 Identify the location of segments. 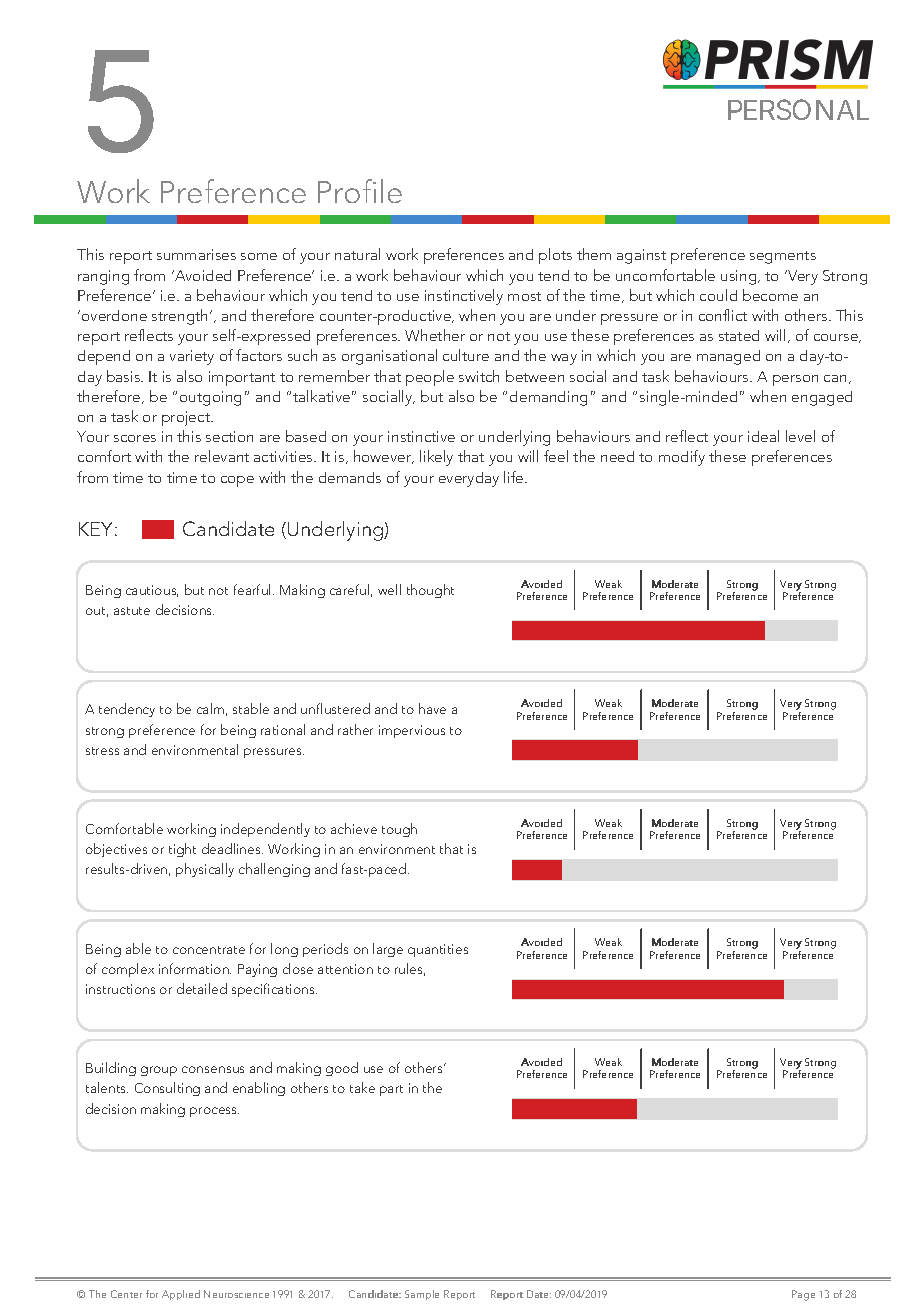
(783, 257).
